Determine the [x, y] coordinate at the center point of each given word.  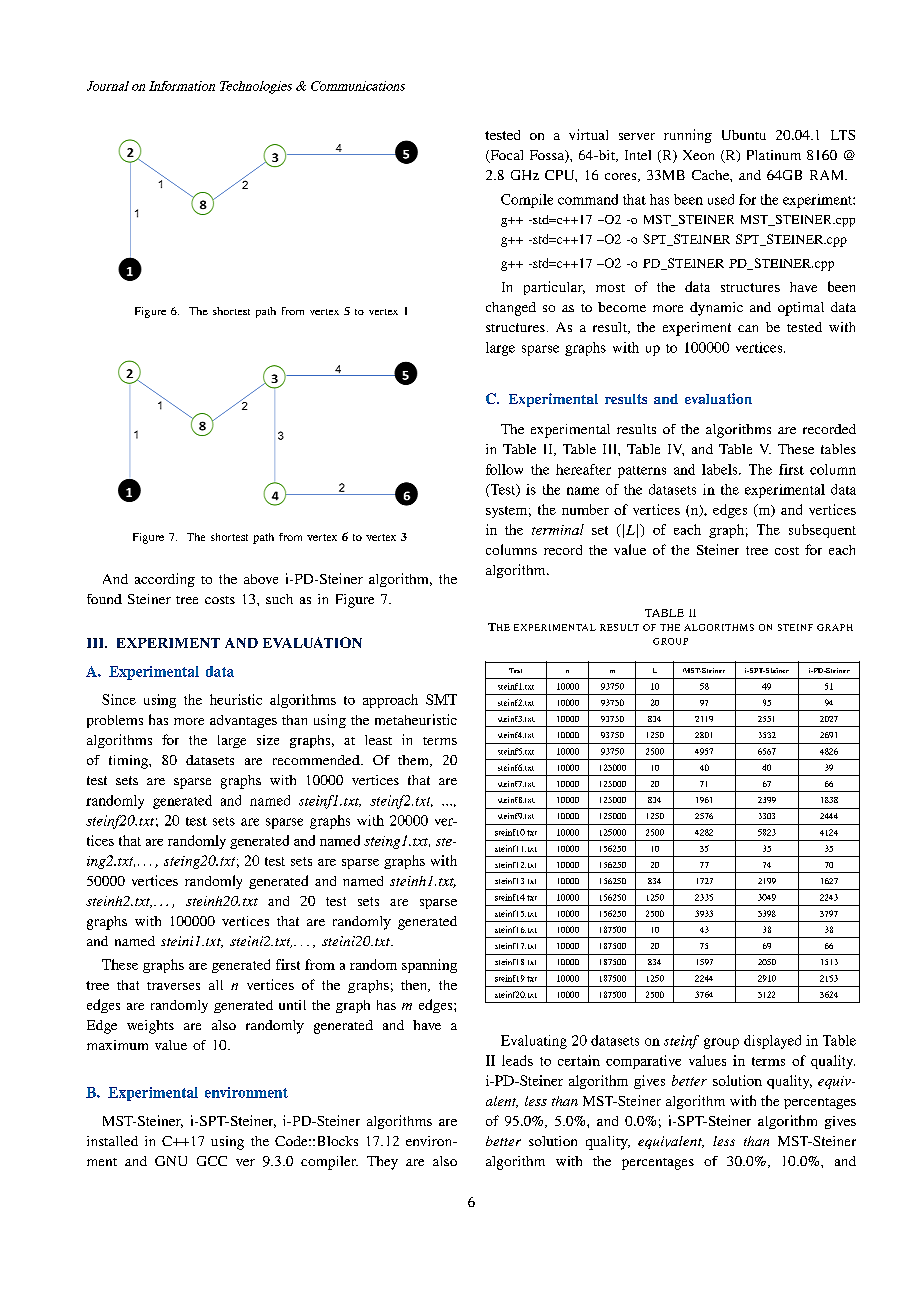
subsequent [822, 531]
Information [182, 86]
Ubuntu [744, 135]
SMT [441, 699]
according [165, 580]
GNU [171, 1161]
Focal [505, 156]
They [382, 1163]
